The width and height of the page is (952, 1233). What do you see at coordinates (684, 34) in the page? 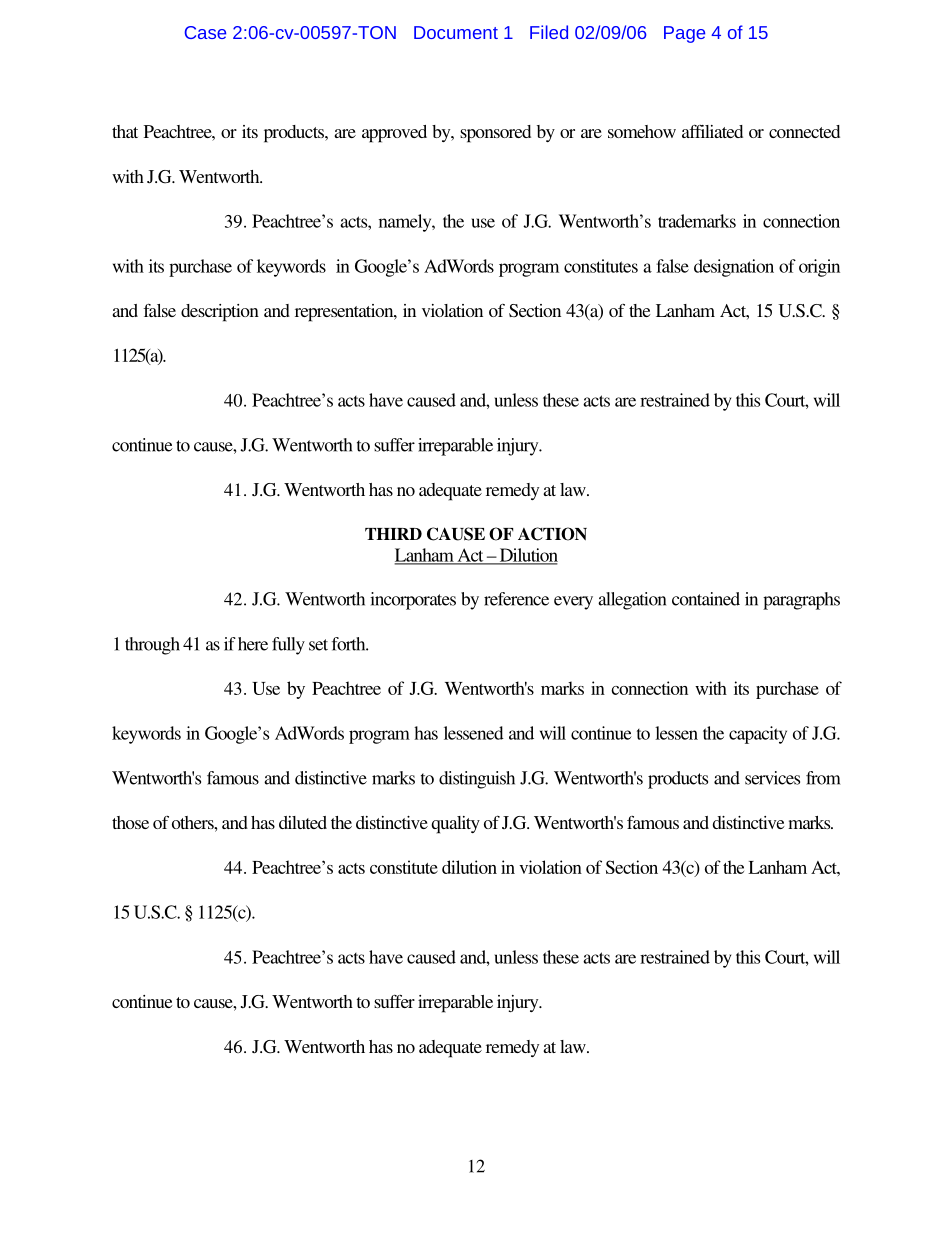
I see `Page` at bounding box center [684, 34].
